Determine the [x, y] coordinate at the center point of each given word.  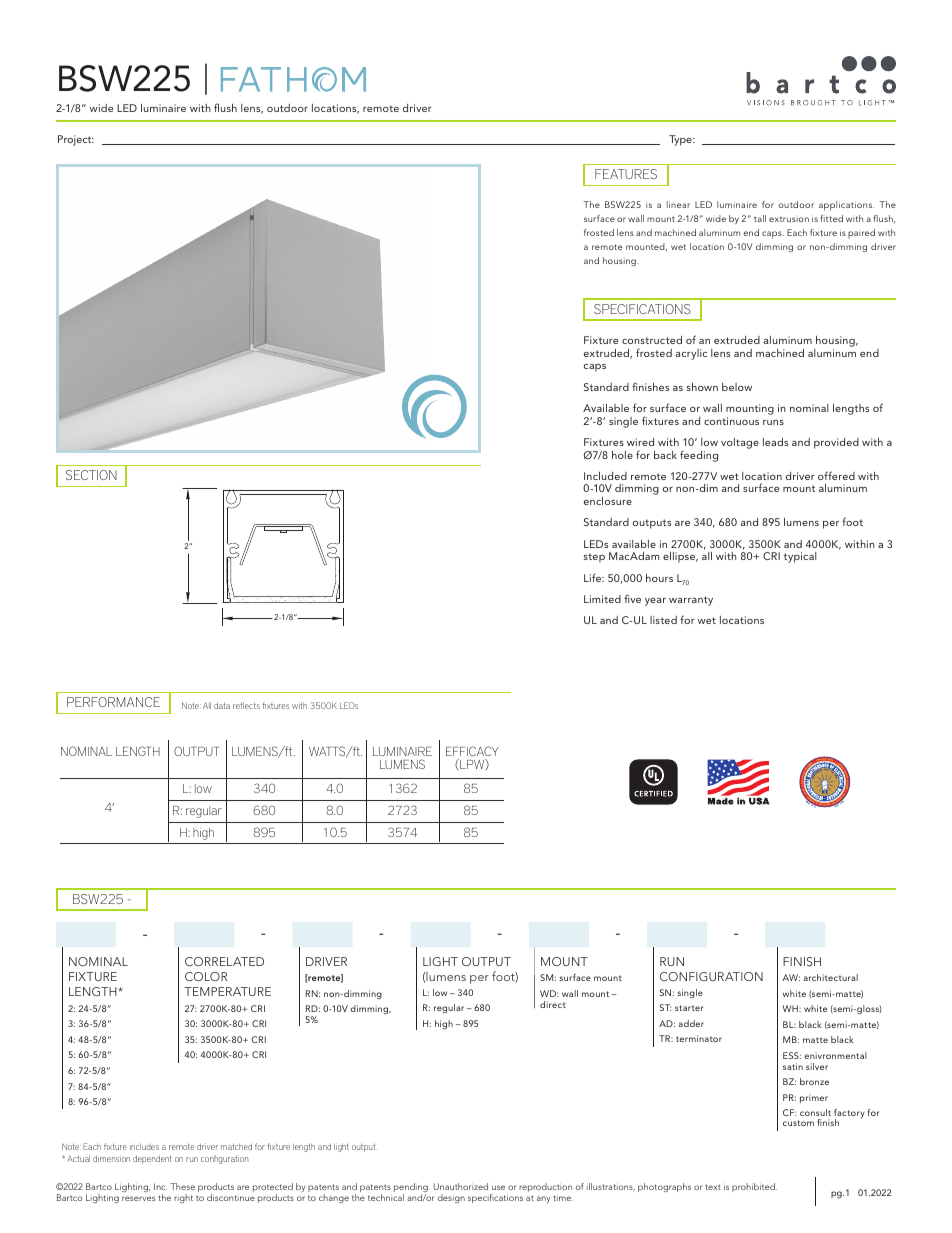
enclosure [608, 501]
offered [836, 475]
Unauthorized [461, 1186]
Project [76, 140]
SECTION [91, 475]
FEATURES [626, 174]
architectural [831, 977]
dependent [152, 1159]
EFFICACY [472, 751]
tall [760, 218]
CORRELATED [224, 961]
